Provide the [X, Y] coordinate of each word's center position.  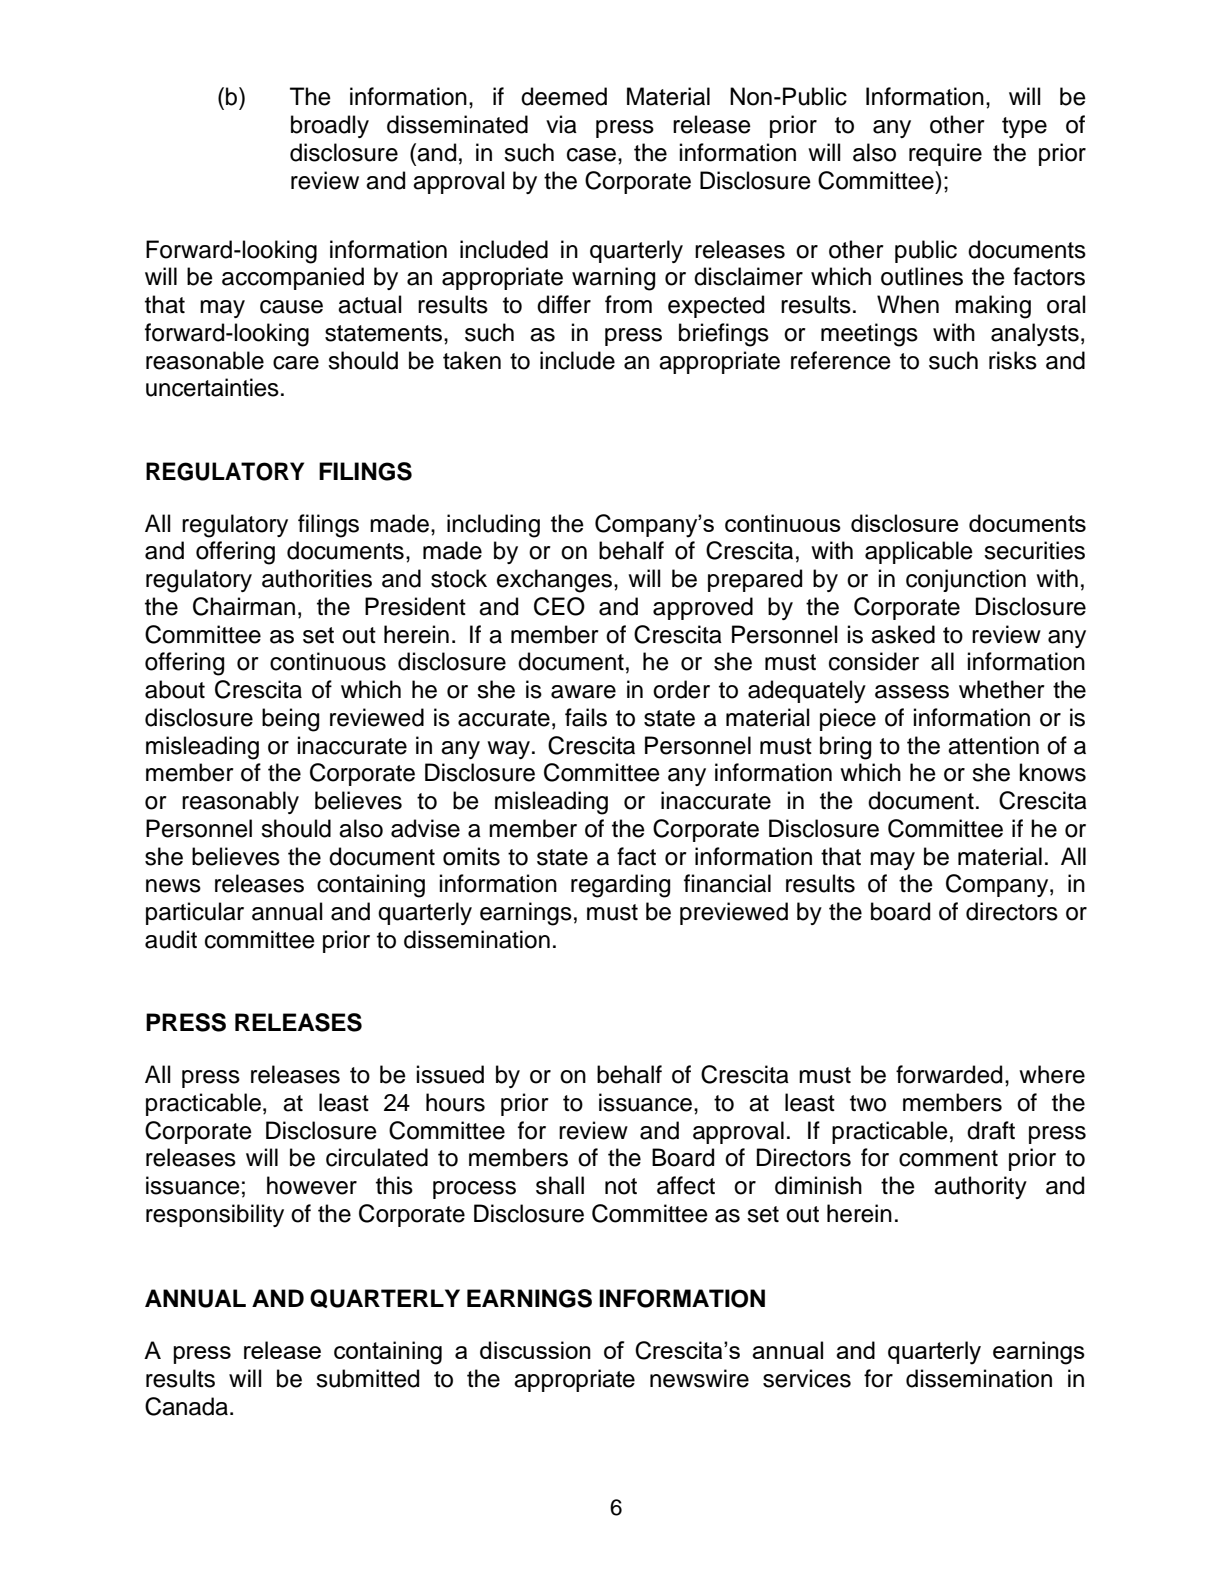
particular [195, 913]
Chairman [244, 606]
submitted [367, 1378]
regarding [620, 886]
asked [903, 634]
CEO [559, 606]
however [312, 1185]
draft [991, 1130]
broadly [330, 126]
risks [1013, 360]
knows [1053, 772]
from [628, 304]
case [591, 155]
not [621, 1186]
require [945, 154]
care [296, 363]
